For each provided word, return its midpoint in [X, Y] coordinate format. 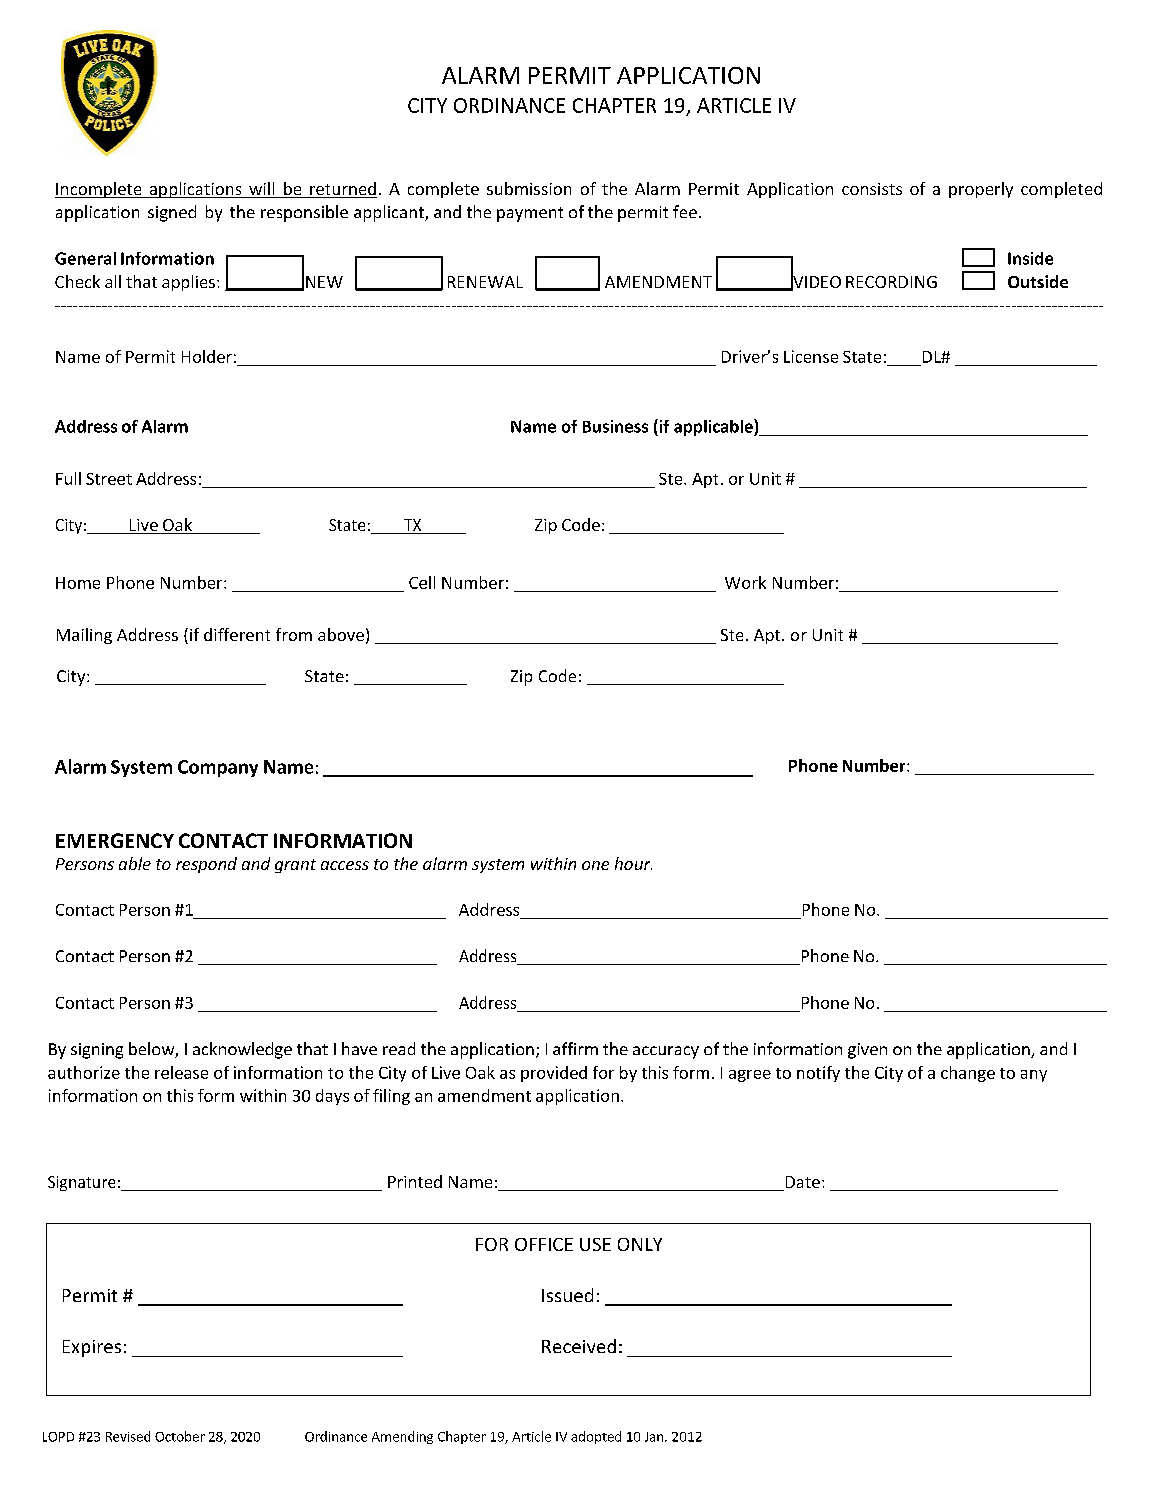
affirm [575, 1048]
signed [172, 213]
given [867, 1051]
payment [530, 214]
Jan [655, 1437]
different [237, 634]
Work [745, 582]
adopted [596, 1437]
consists [872, 189]
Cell [422, 582]
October [180, 1436]
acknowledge [242, 1050]
